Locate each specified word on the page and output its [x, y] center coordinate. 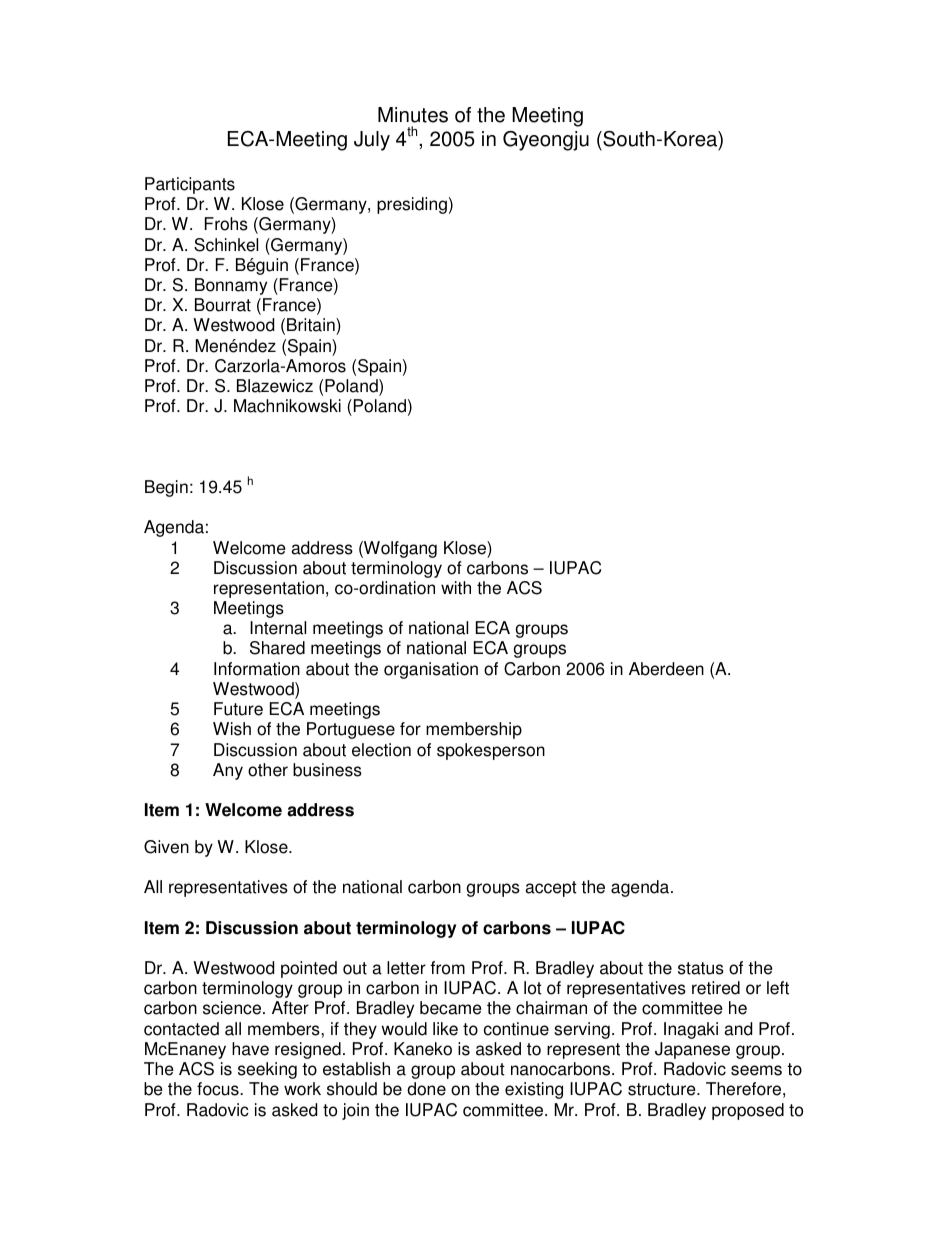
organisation [431, 670]
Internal [278, 628]
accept [551, 889]
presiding [412, 205]
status [701, 968]
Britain [312, 326]
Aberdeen [666, 669]
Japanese [692, 1050]
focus [219, 1089]
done [426, 1089]
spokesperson [491, 751]
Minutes [413, 115]
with [456, 588]
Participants [190, 185]
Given [166, 847]
